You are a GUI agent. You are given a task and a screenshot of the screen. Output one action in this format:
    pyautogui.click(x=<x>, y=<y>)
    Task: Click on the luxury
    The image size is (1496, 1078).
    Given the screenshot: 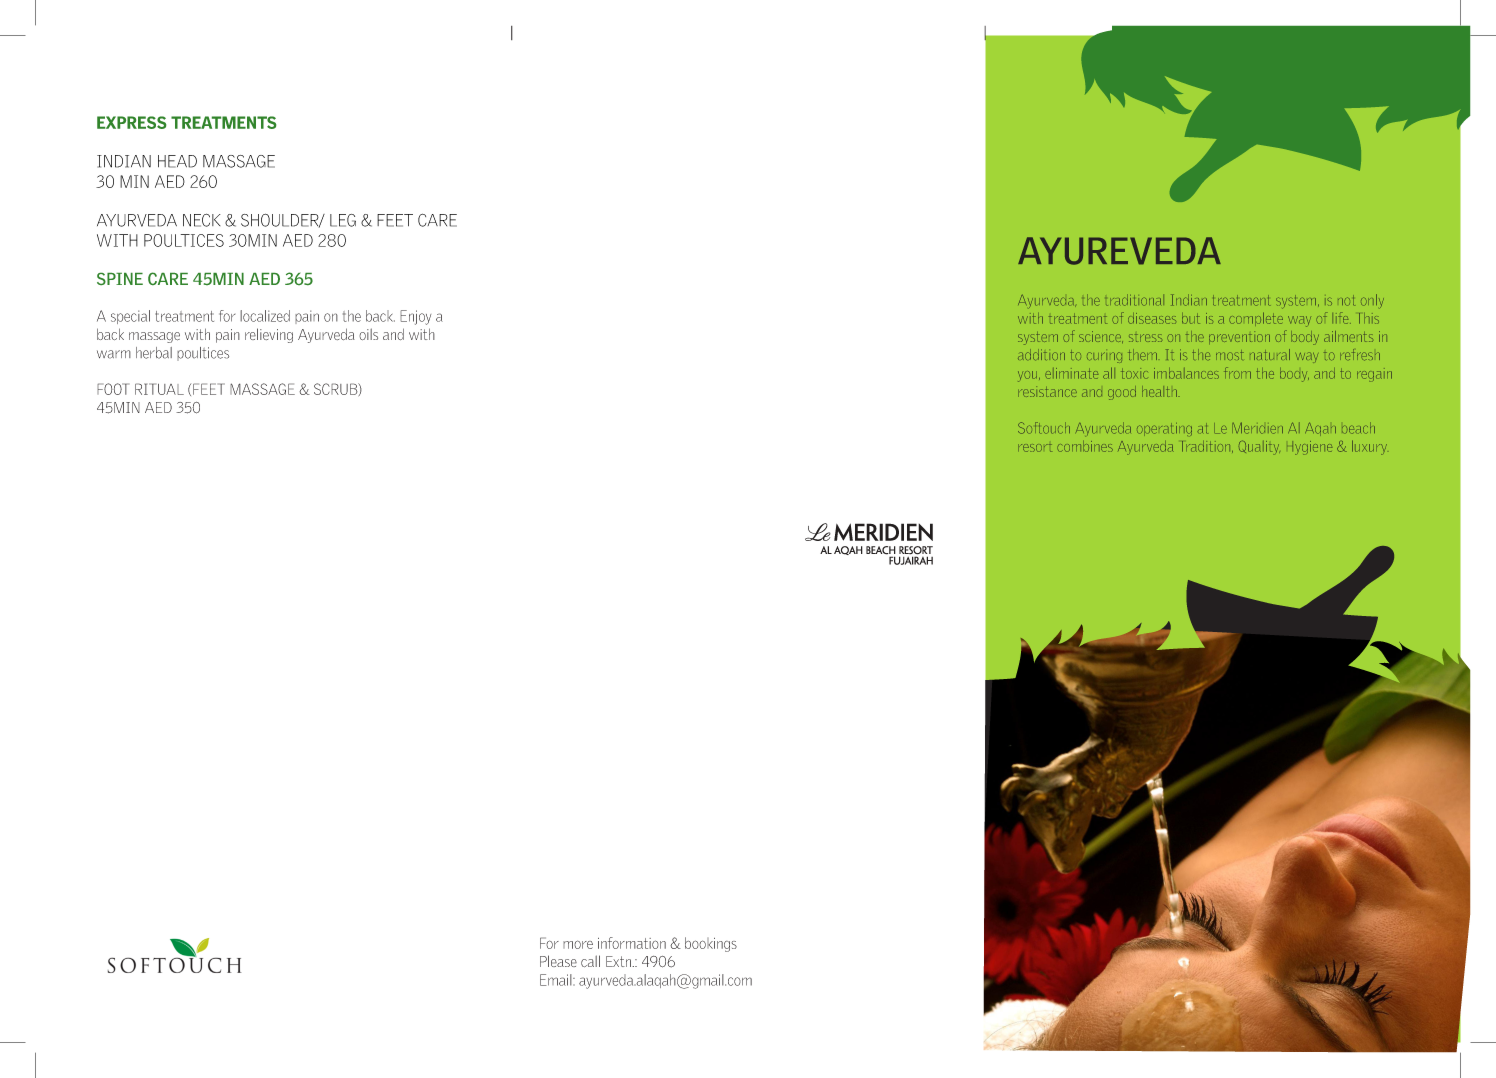 What is the action you would take?
    pyautogui.click(x=1369, y=447)
